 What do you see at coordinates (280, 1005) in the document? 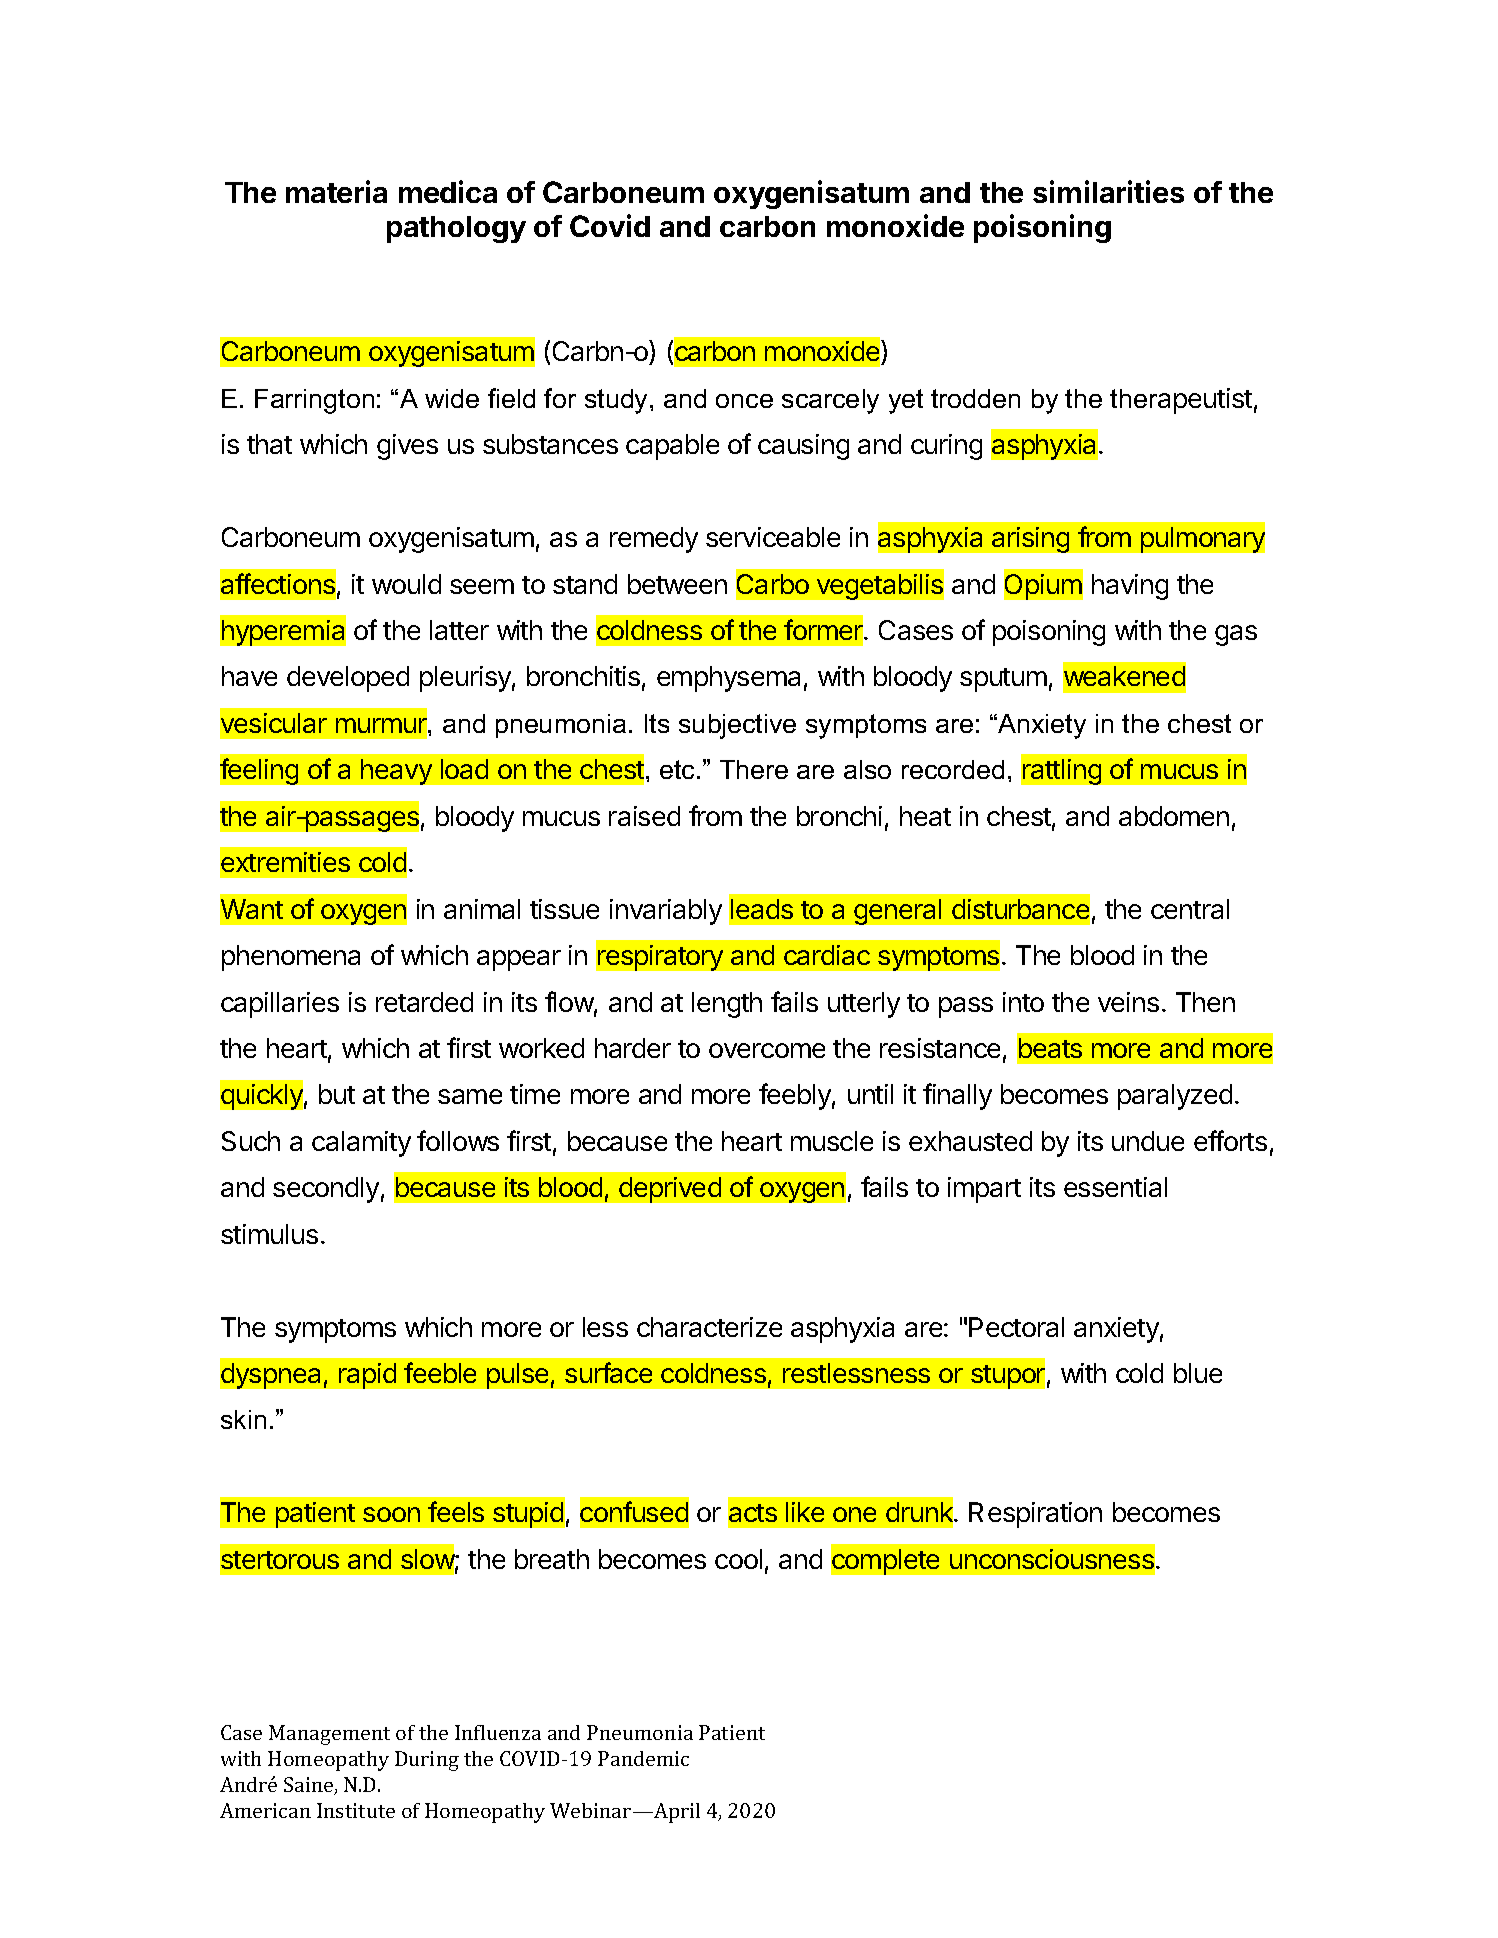
I see `capillaries` at bounding box center [280, 1005].
